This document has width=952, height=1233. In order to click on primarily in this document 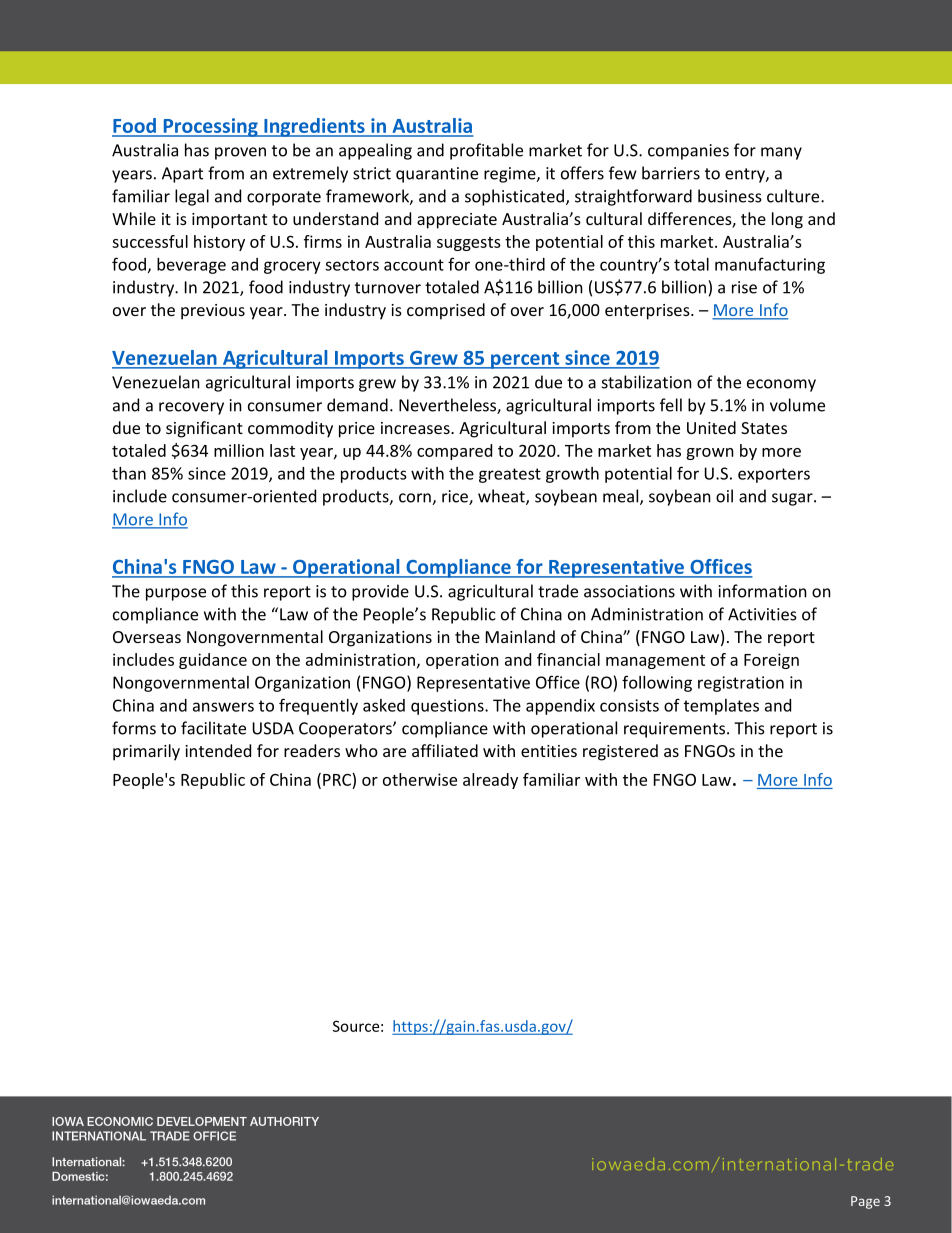, I will do `click(146, 752)`.
